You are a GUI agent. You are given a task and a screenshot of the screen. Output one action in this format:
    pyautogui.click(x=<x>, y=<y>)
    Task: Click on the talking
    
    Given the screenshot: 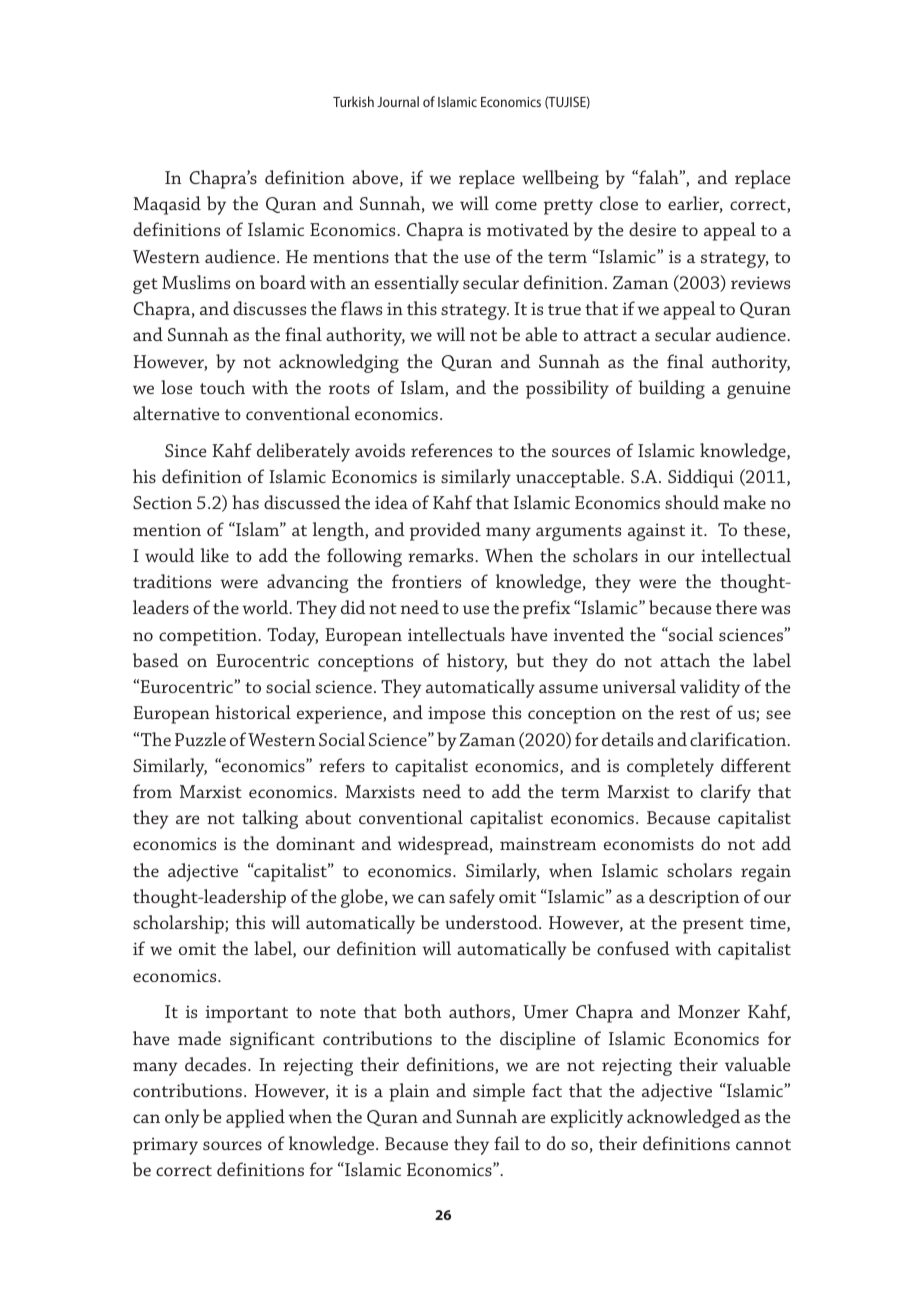 What is the action you would take?
    pyautogui.click(x=270, y=819)
